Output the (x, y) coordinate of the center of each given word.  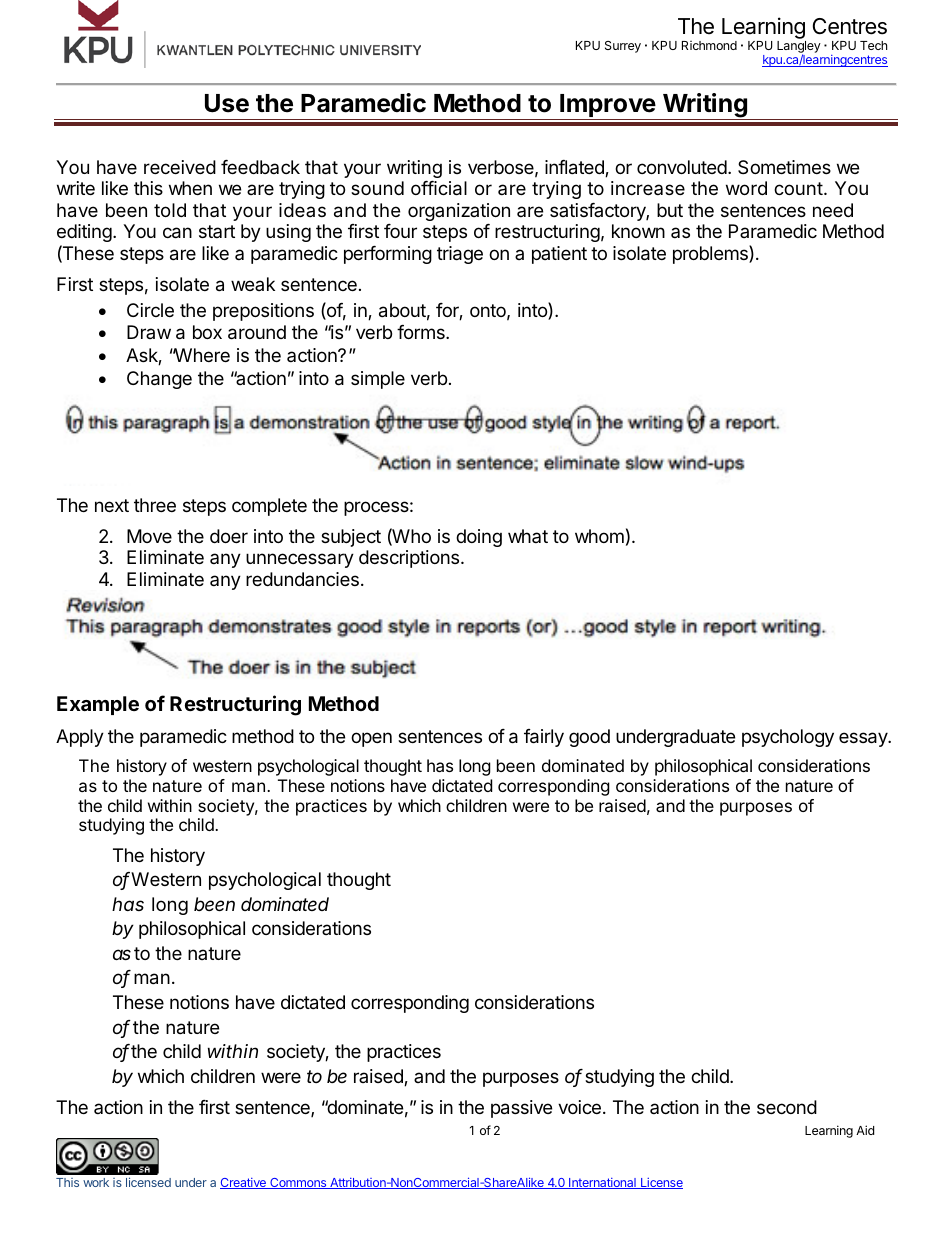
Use (227, 103)
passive (521, 1109)
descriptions (410, 559)
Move (149, 536)
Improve (607, 107)
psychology (788, 738)
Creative (244, 1183)
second (787, 1107)
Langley (799, 48)
